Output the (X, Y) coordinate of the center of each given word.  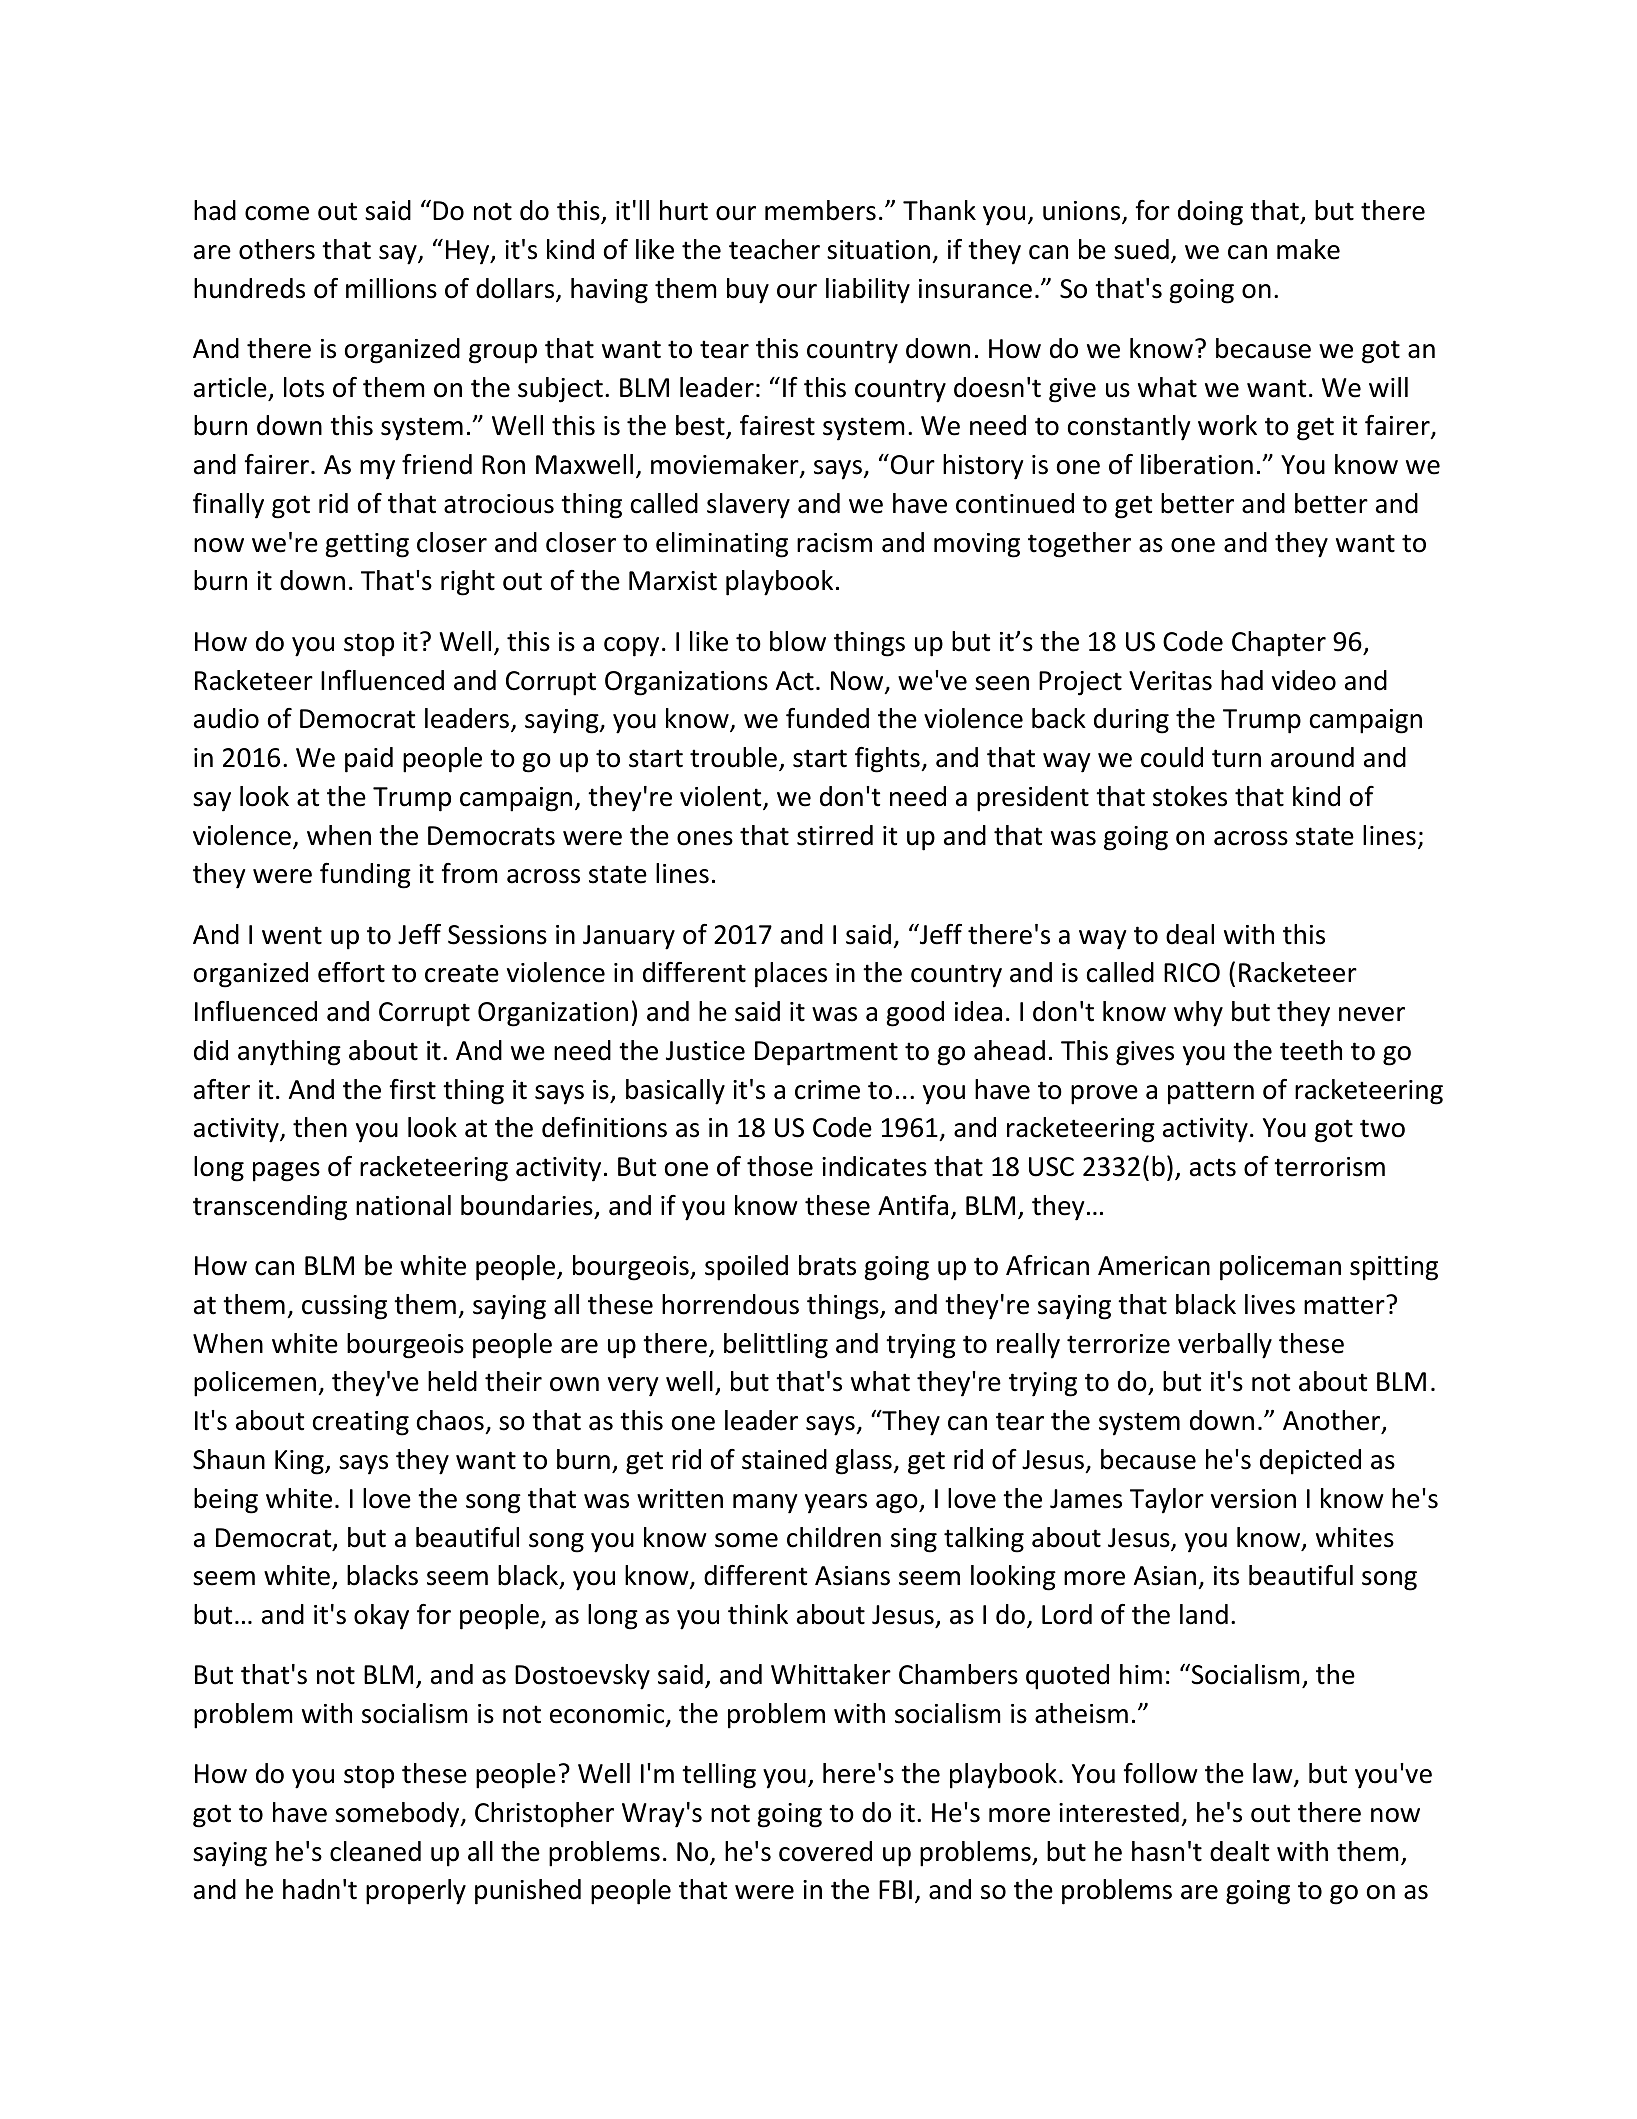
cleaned (375, 1851)
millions (391, 288)
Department (826, 1053)
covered (825, 1851)
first (412, 1089)
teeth (1311, 1050)
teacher (774, 249)
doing (1210, 213)
